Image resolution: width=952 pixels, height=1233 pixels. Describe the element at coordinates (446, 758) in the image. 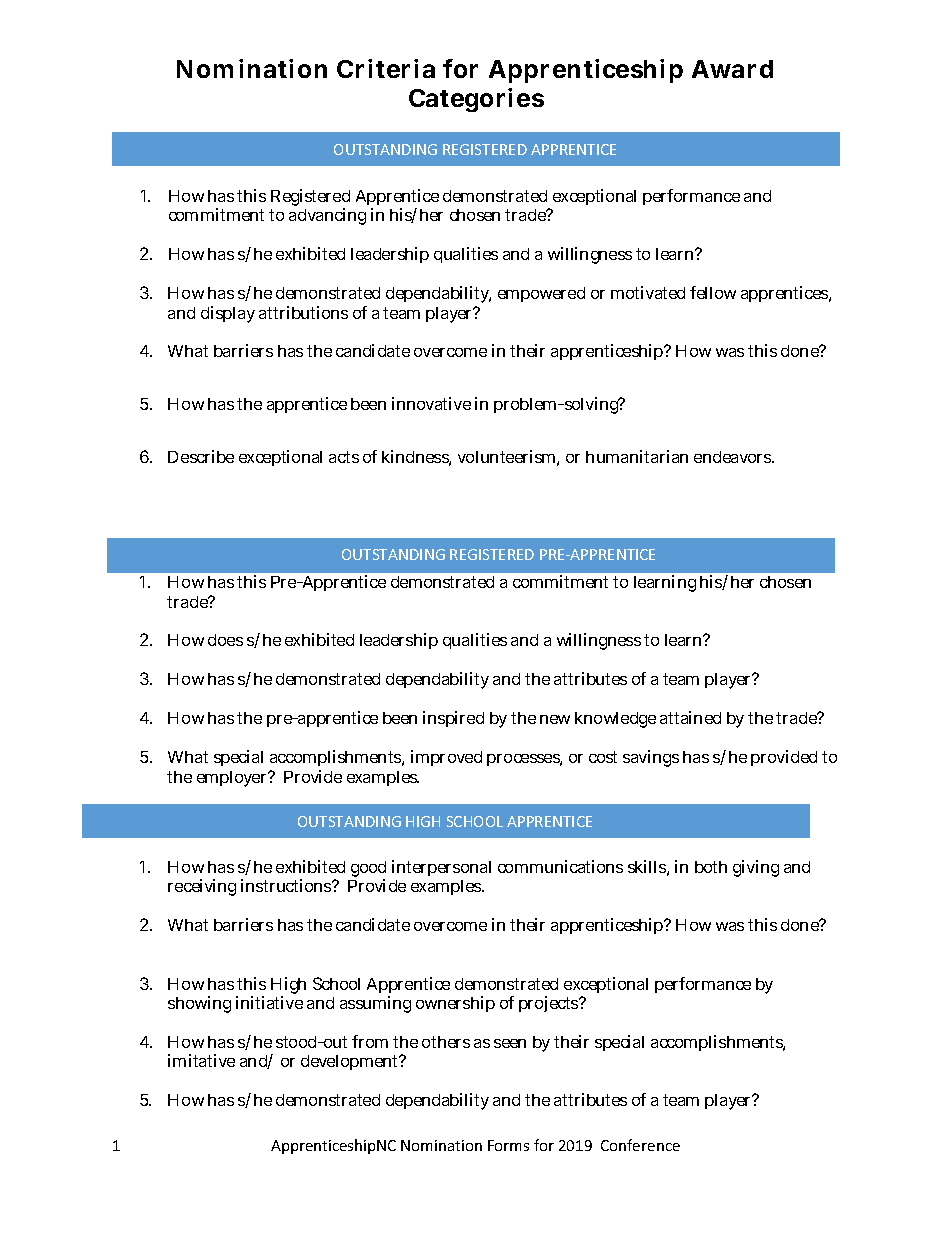

I see `improved` at that location.
